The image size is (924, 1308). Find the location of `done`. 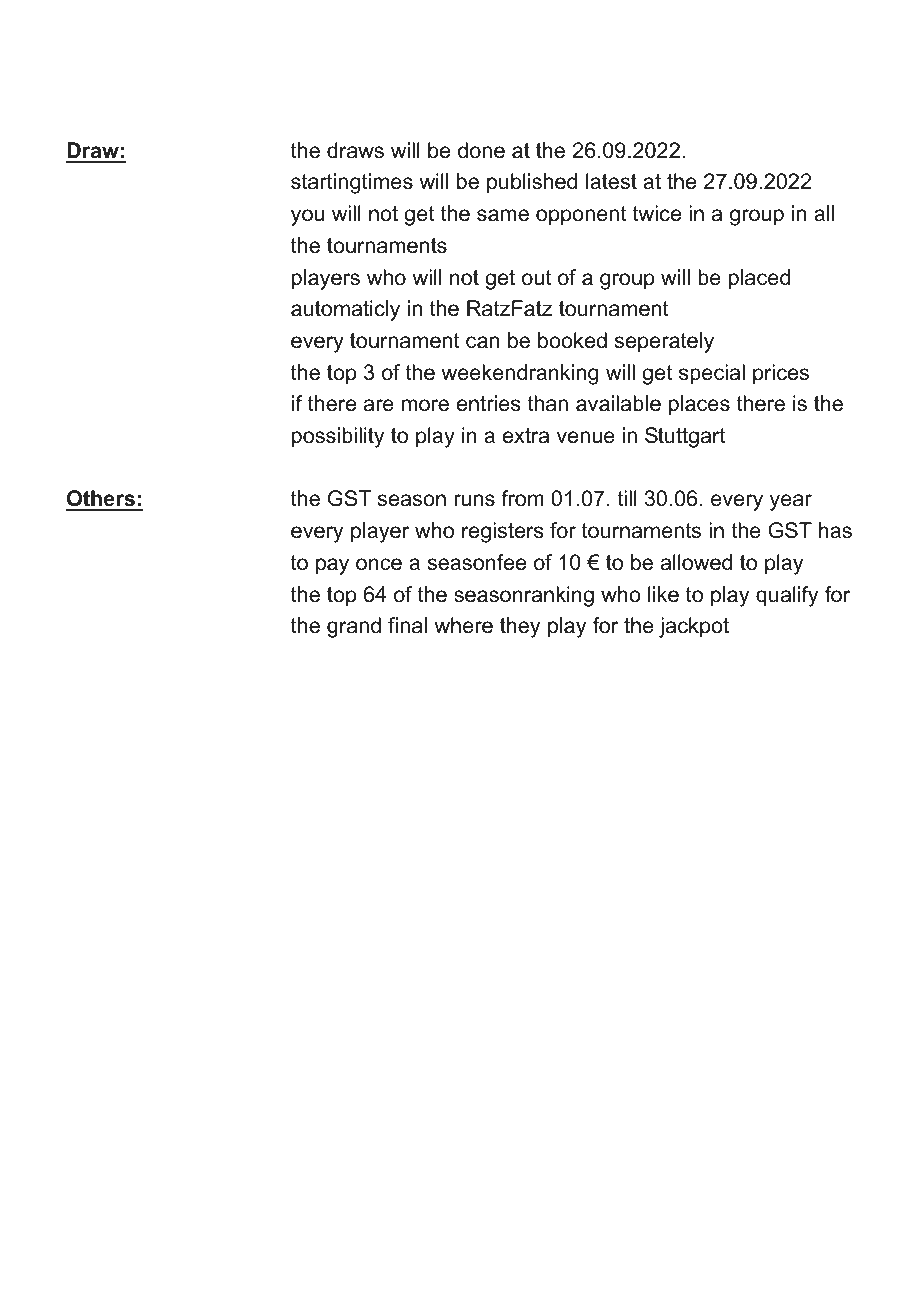

done is located at coordinates (481, 150).
